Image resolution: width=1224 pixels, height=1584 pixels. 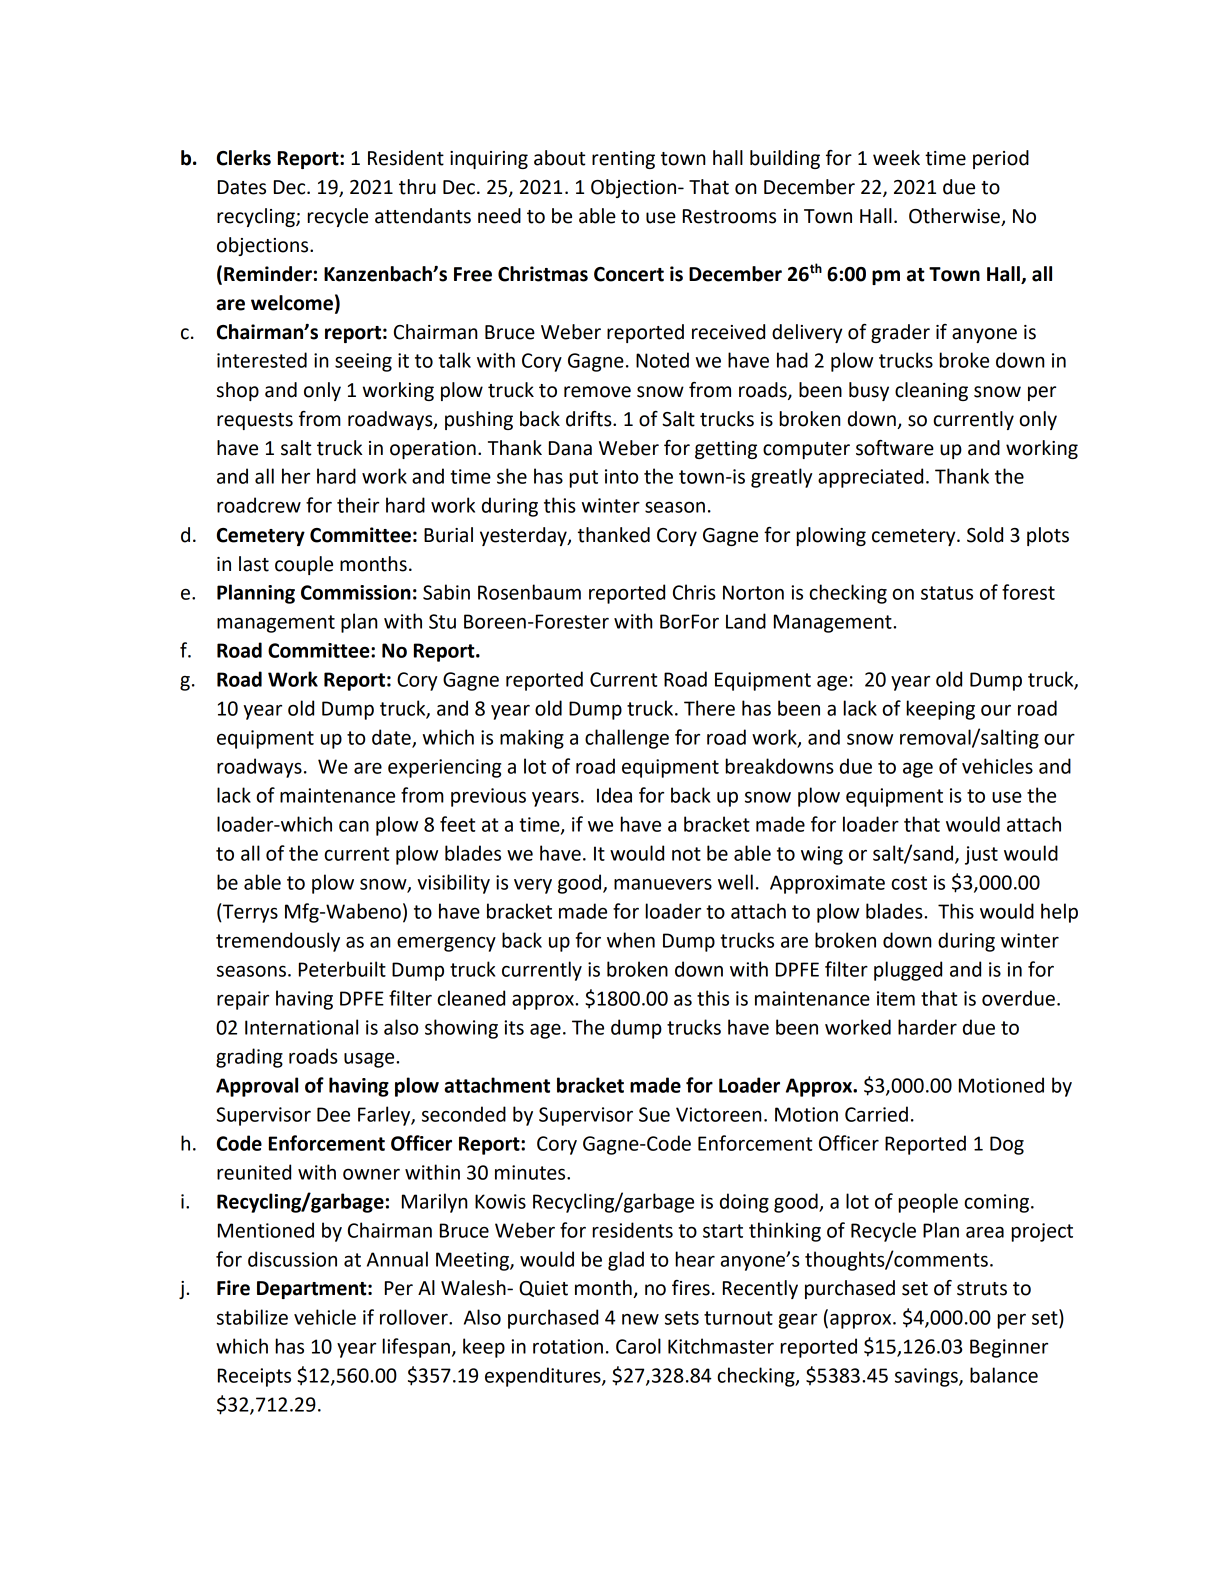 What do you see at coordinates (955, 217) in the screenshot?
I see `Otherwise` at bounding box center [955, 217].
